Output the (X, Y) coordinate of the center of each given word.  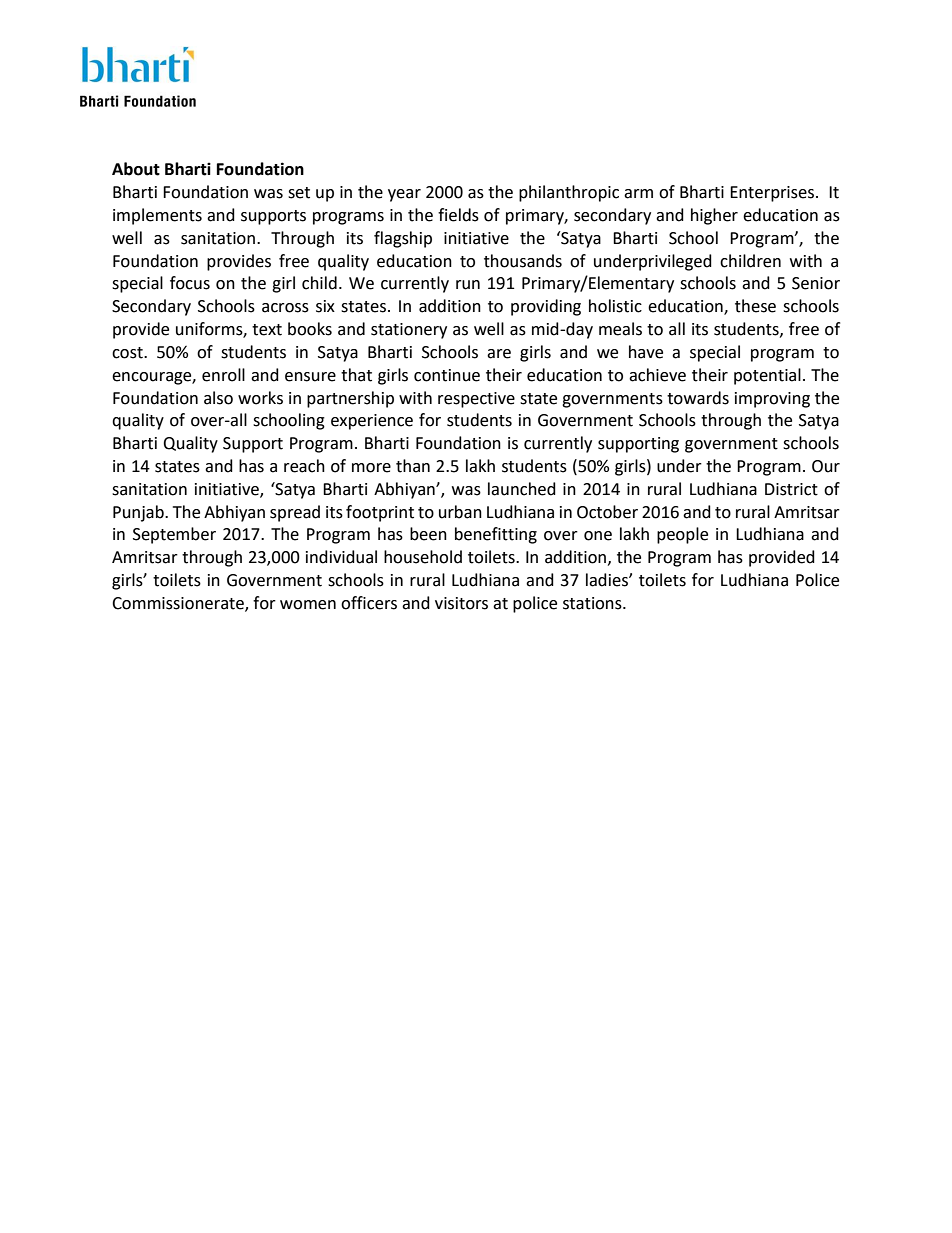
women (308, 605)
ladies (608, 580)
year (404, 195)
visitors (461, 603)
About (136, 169)
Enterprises (773, 194)
